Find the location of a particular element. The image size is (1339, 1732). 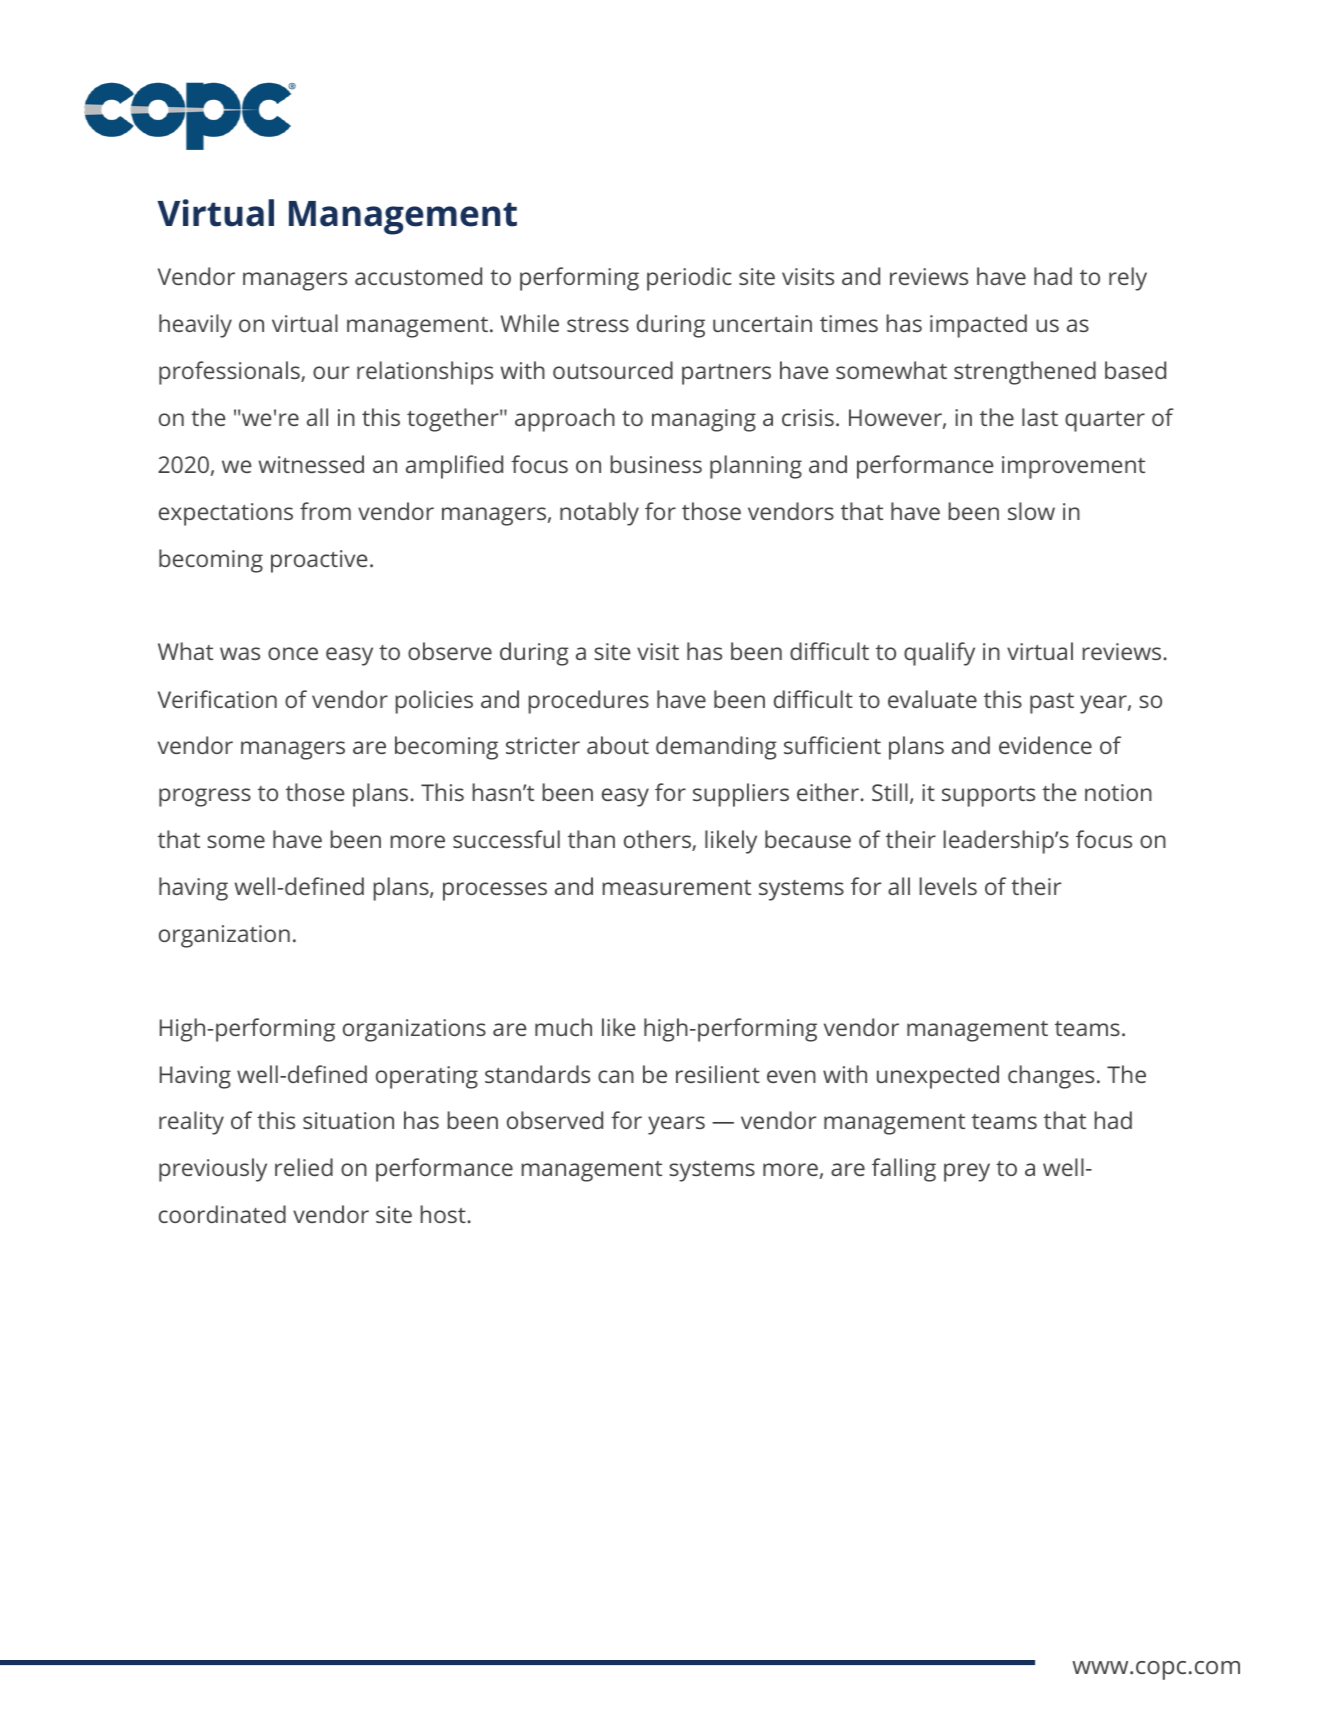

notably is located at coordinates (599, 514).
